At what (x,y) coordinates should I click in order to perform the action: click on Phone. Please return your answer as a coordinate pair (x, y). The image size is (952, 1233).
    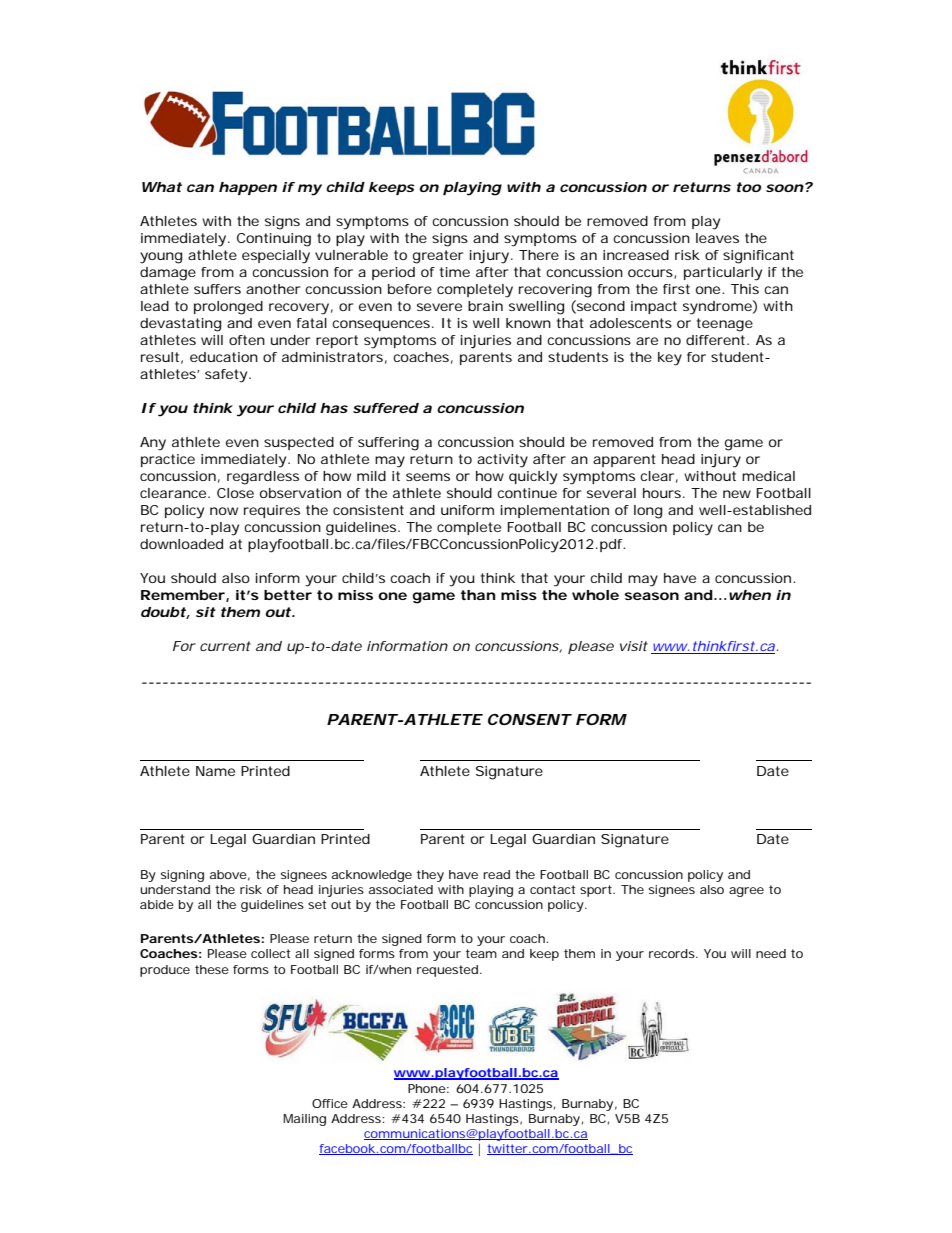
    Looking at the image, I should click on (427, 1088).
